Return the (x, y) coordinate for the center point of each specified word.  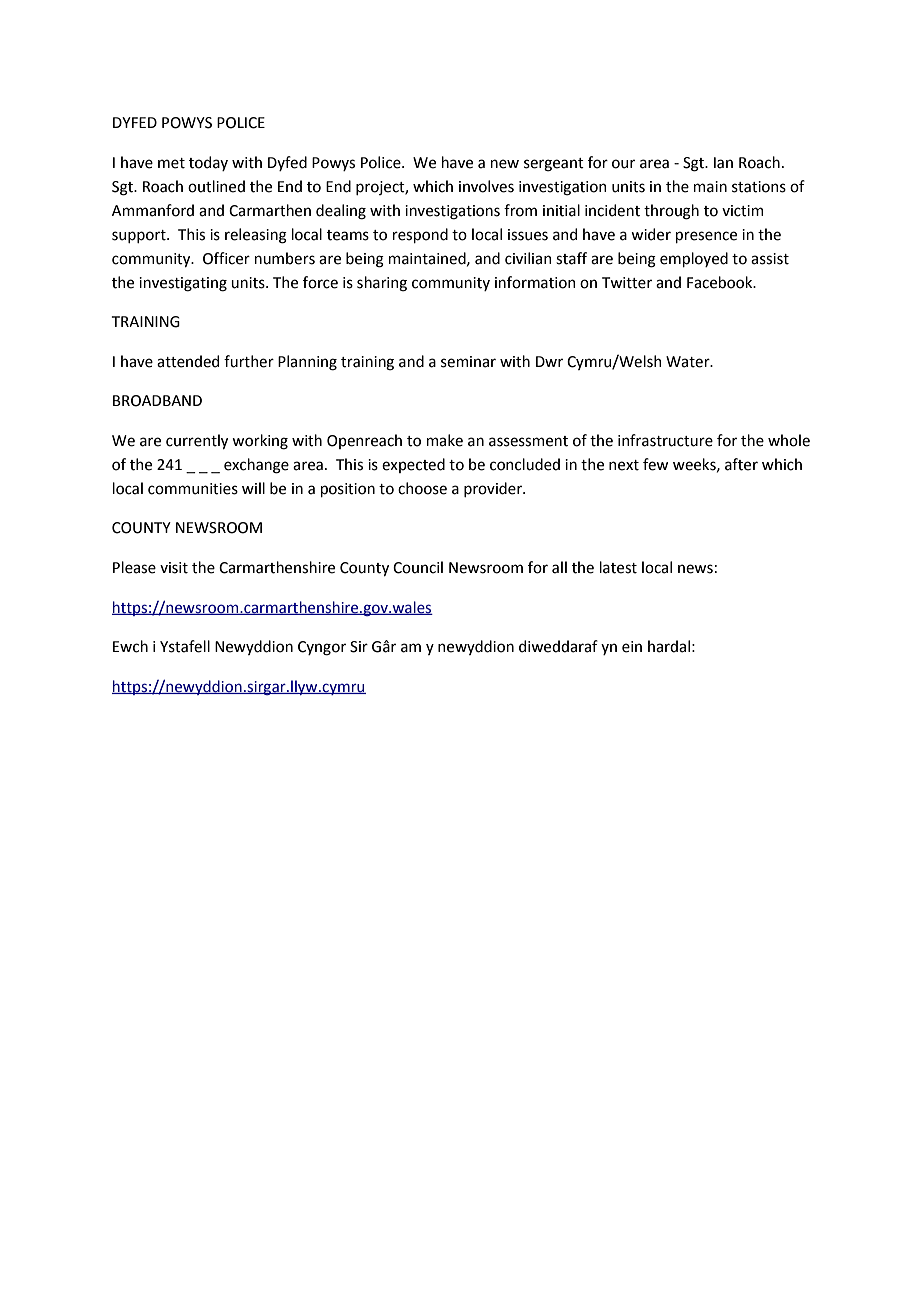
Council (418, 567)
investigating (183, 284)
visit (174, 568)
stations (759, 187)
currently (197, 441)
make (445, 440)
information (535, 282)
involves (486, 186)
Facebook (721, 282)
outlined (216, 186)
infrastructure (665, 440)
